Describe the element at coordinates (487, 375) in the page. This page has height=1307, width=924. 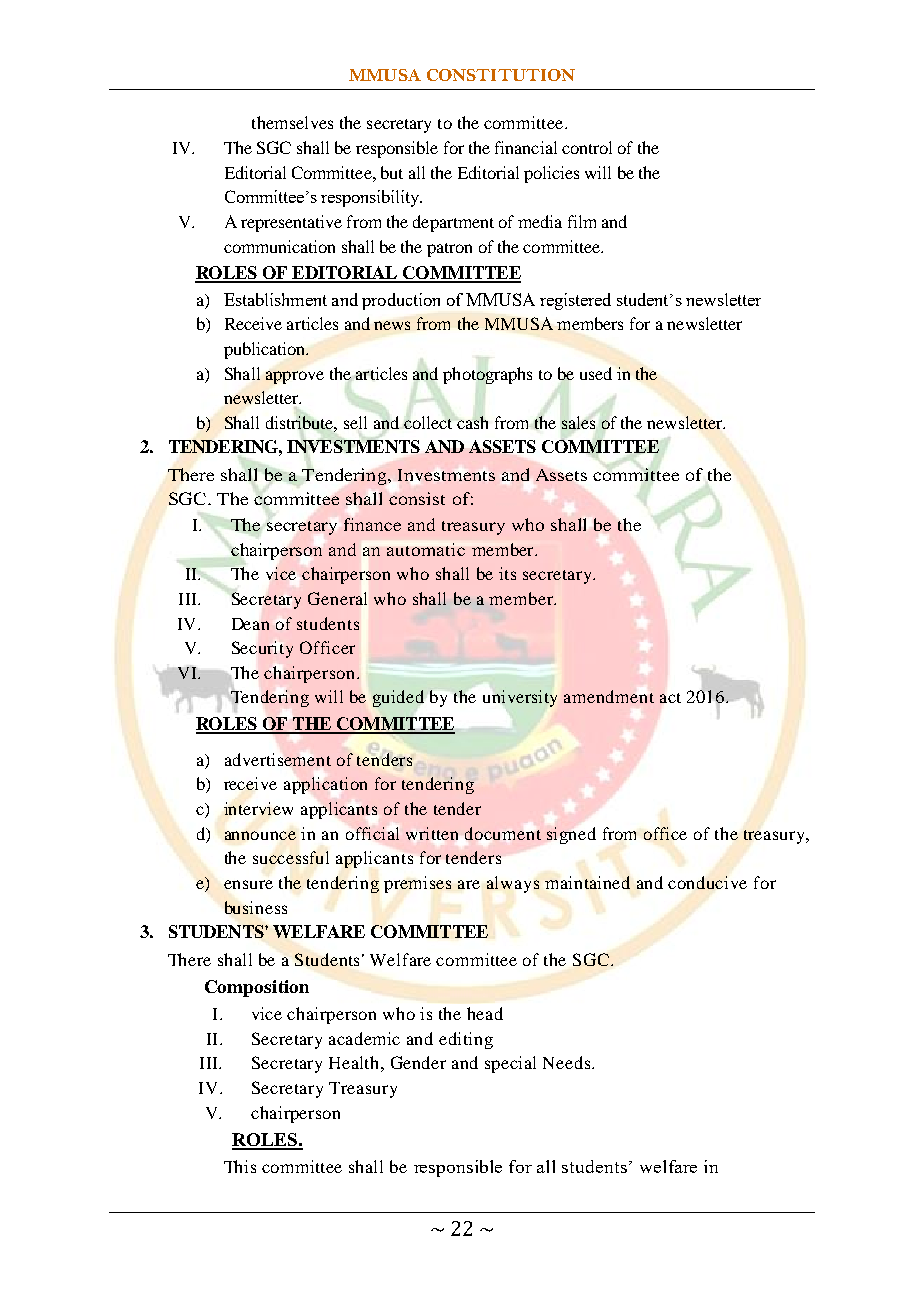
I see `photographs` at that location.
